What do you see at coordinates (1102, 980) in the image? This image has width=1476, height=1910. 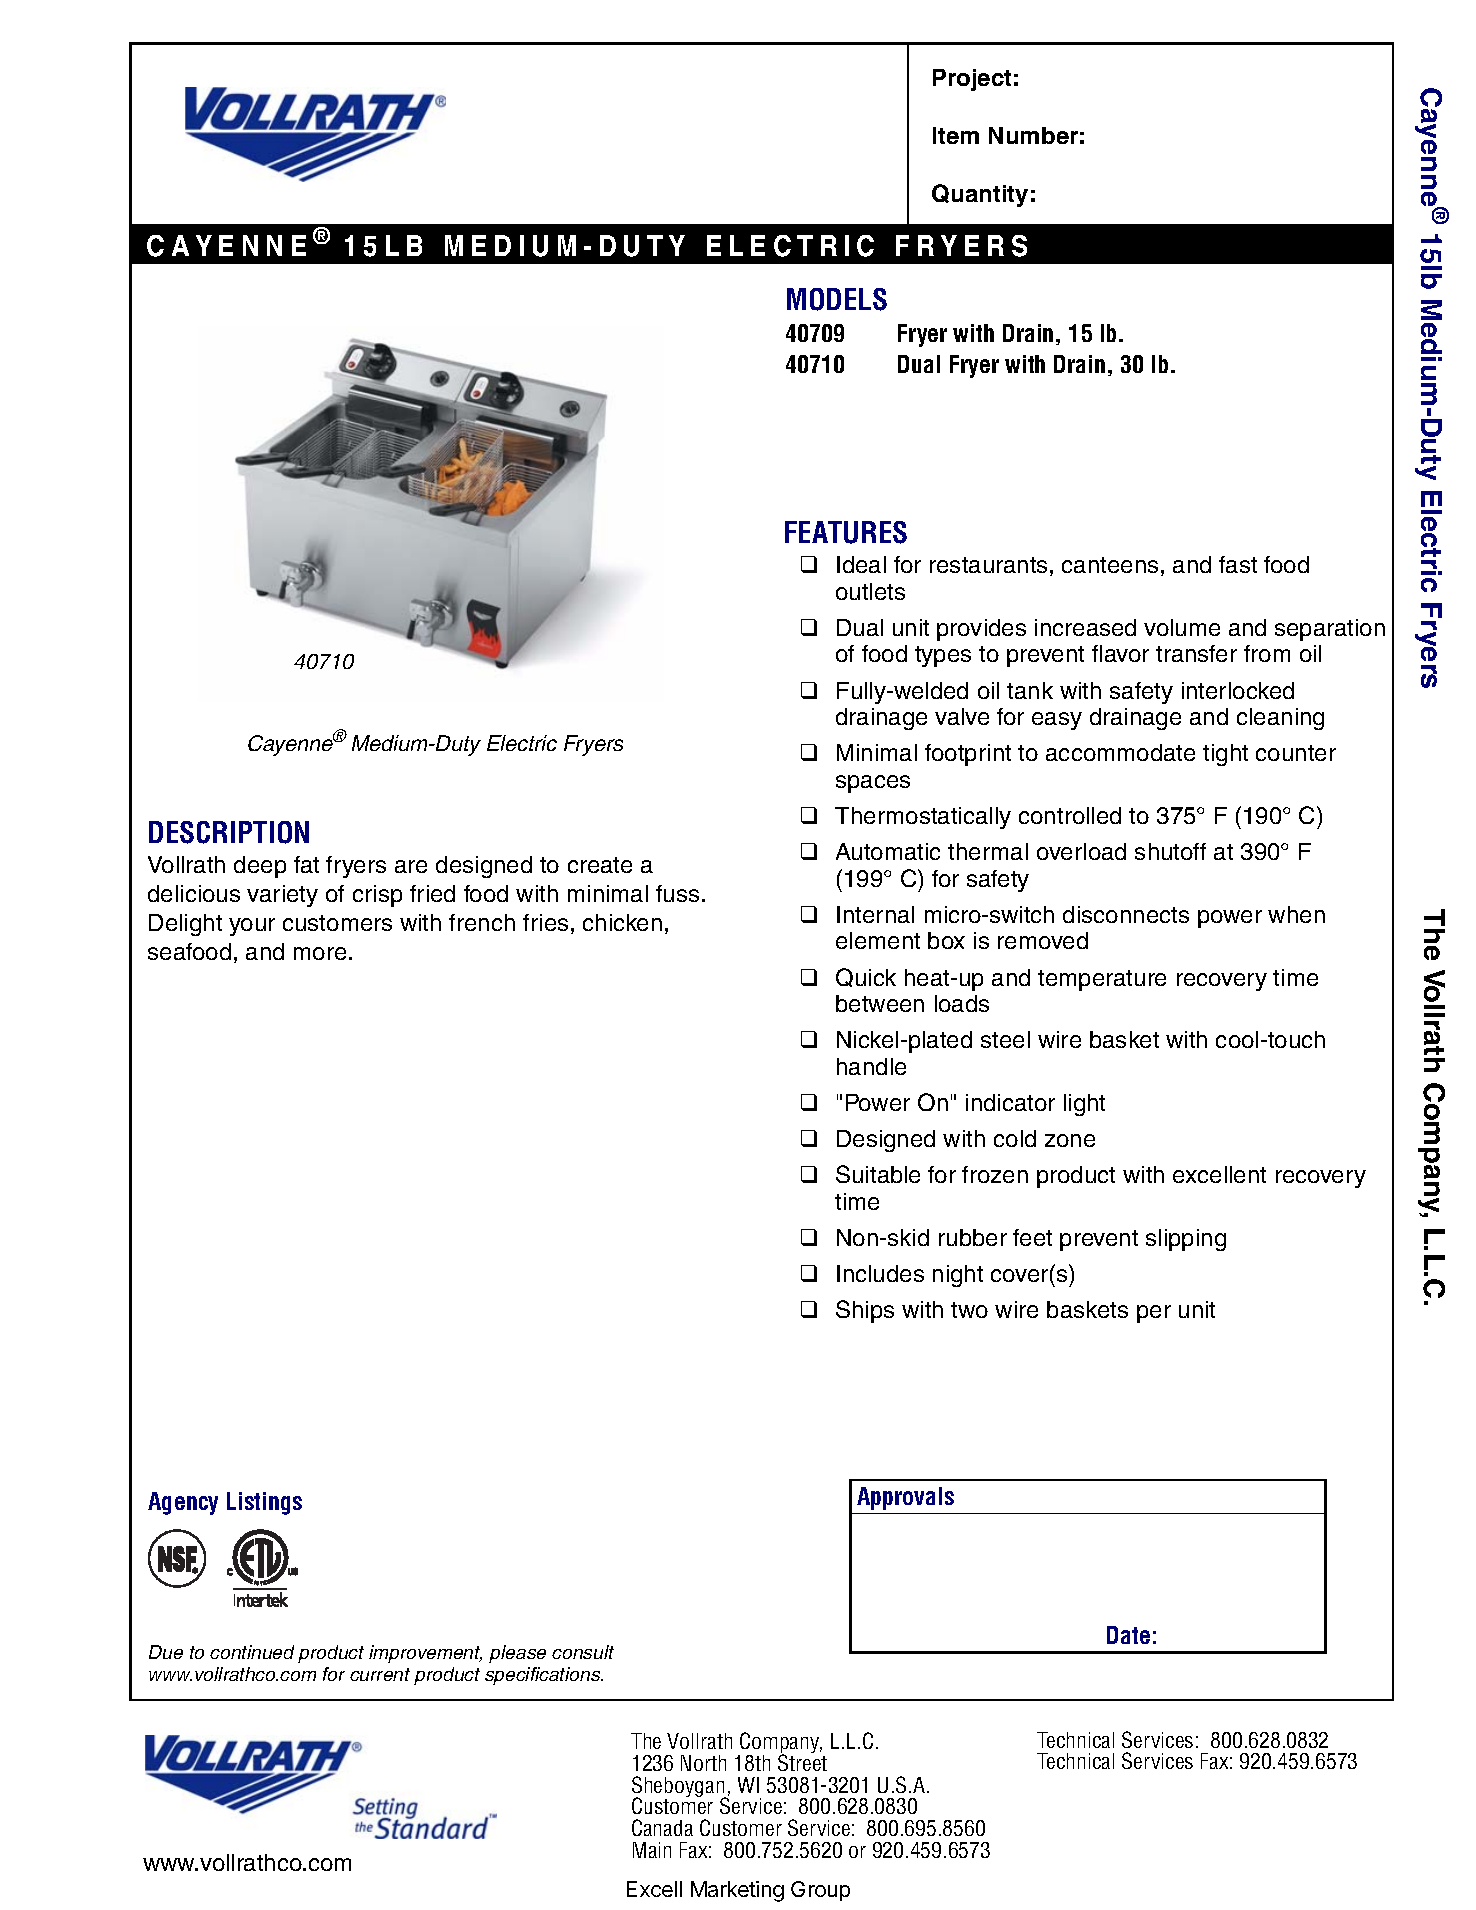 I see `temperature` at bounding box center [1102, 980].
